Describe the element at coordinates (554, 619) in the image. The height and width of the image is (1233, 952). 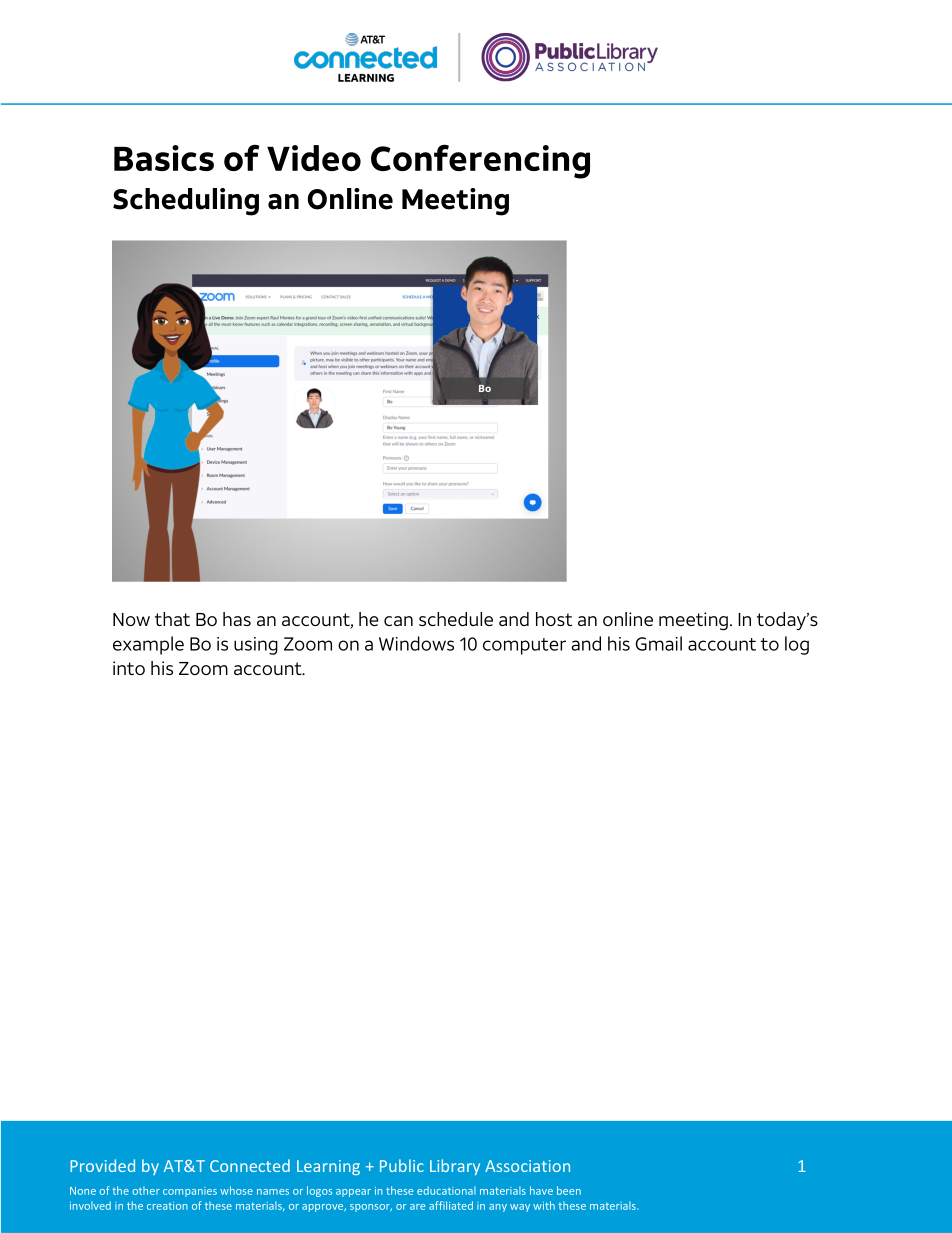
I see `host` at that location.
